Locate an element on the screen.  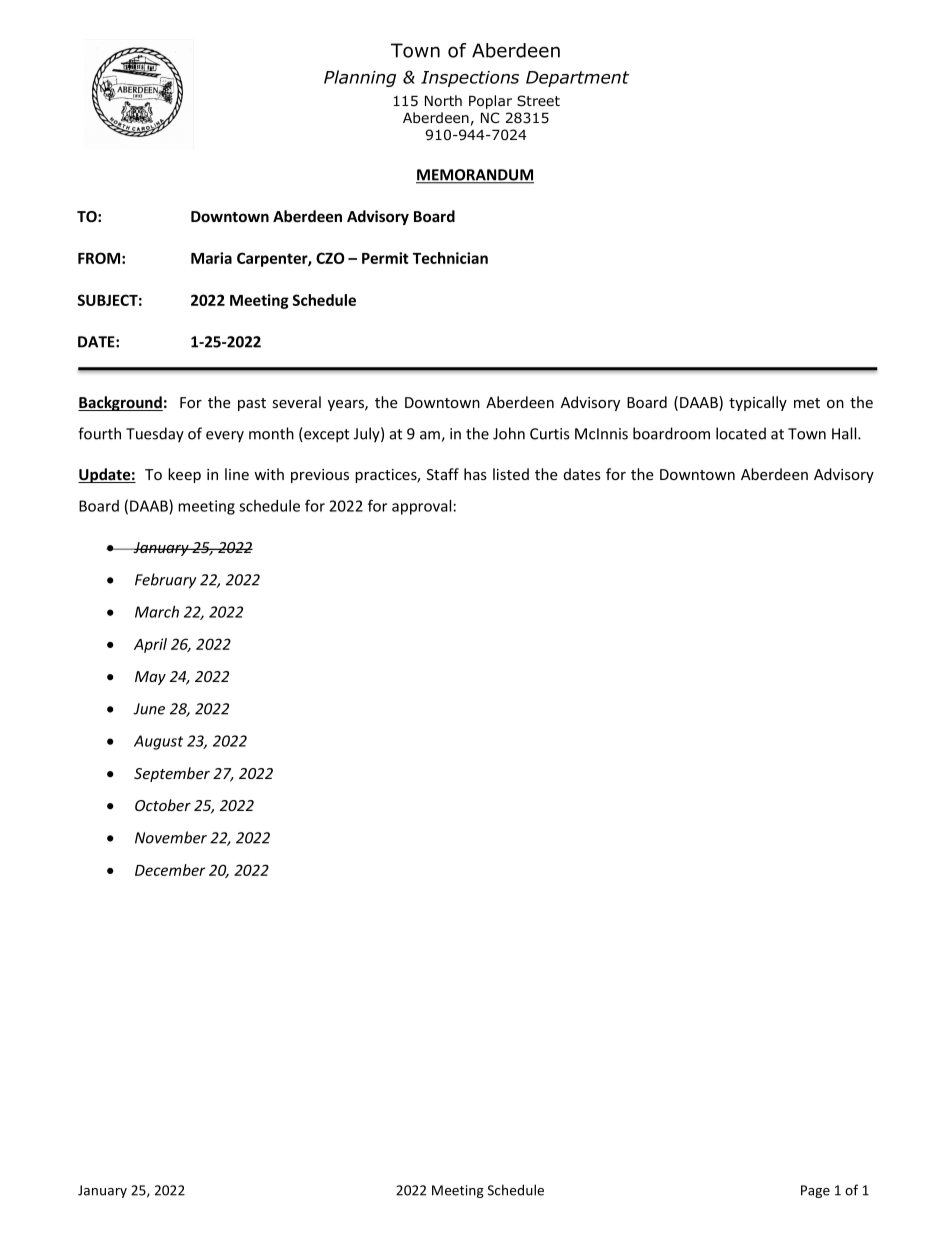
located is located at coordinates (741, 433).
